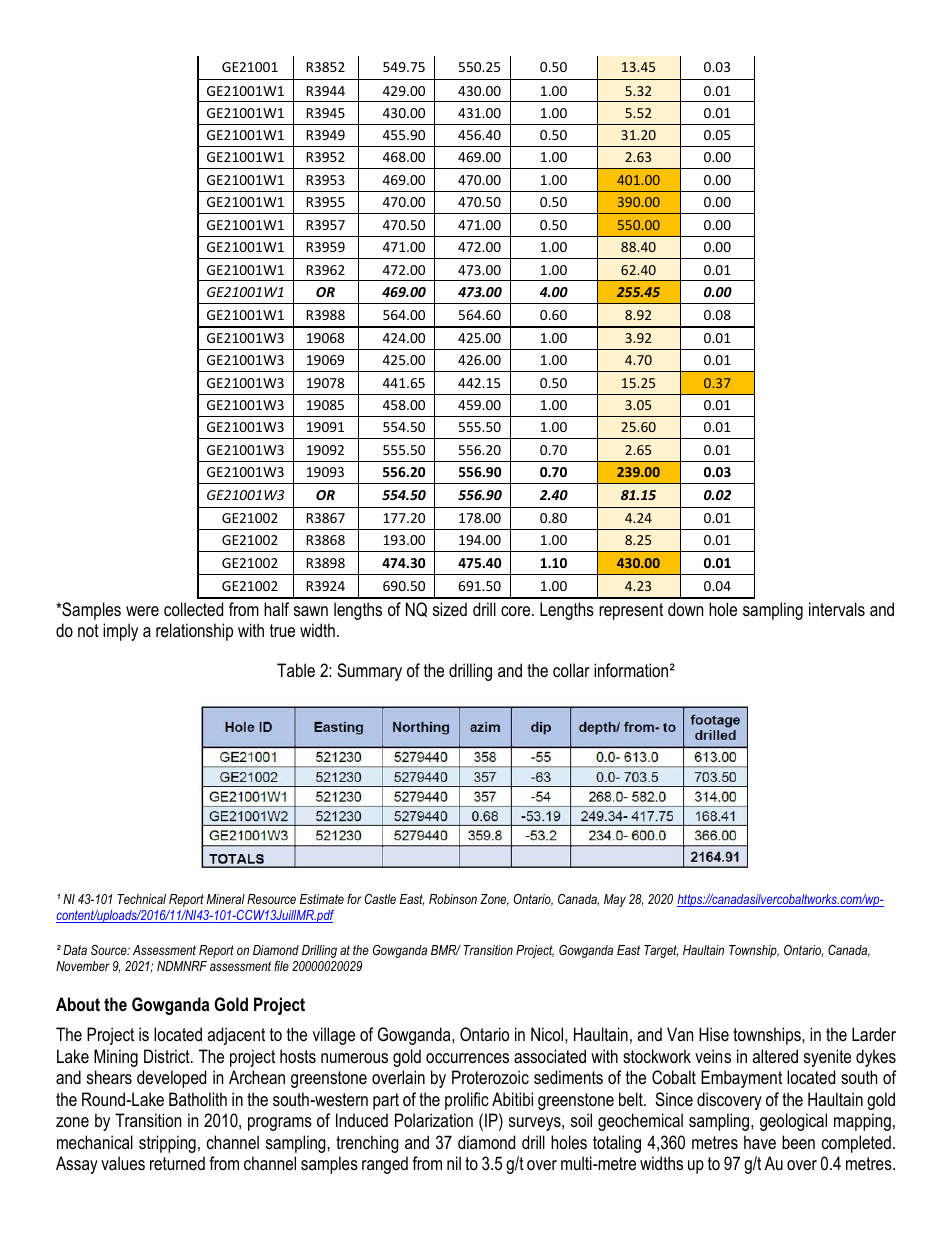  I want to click on sized, so click(450, 609).
